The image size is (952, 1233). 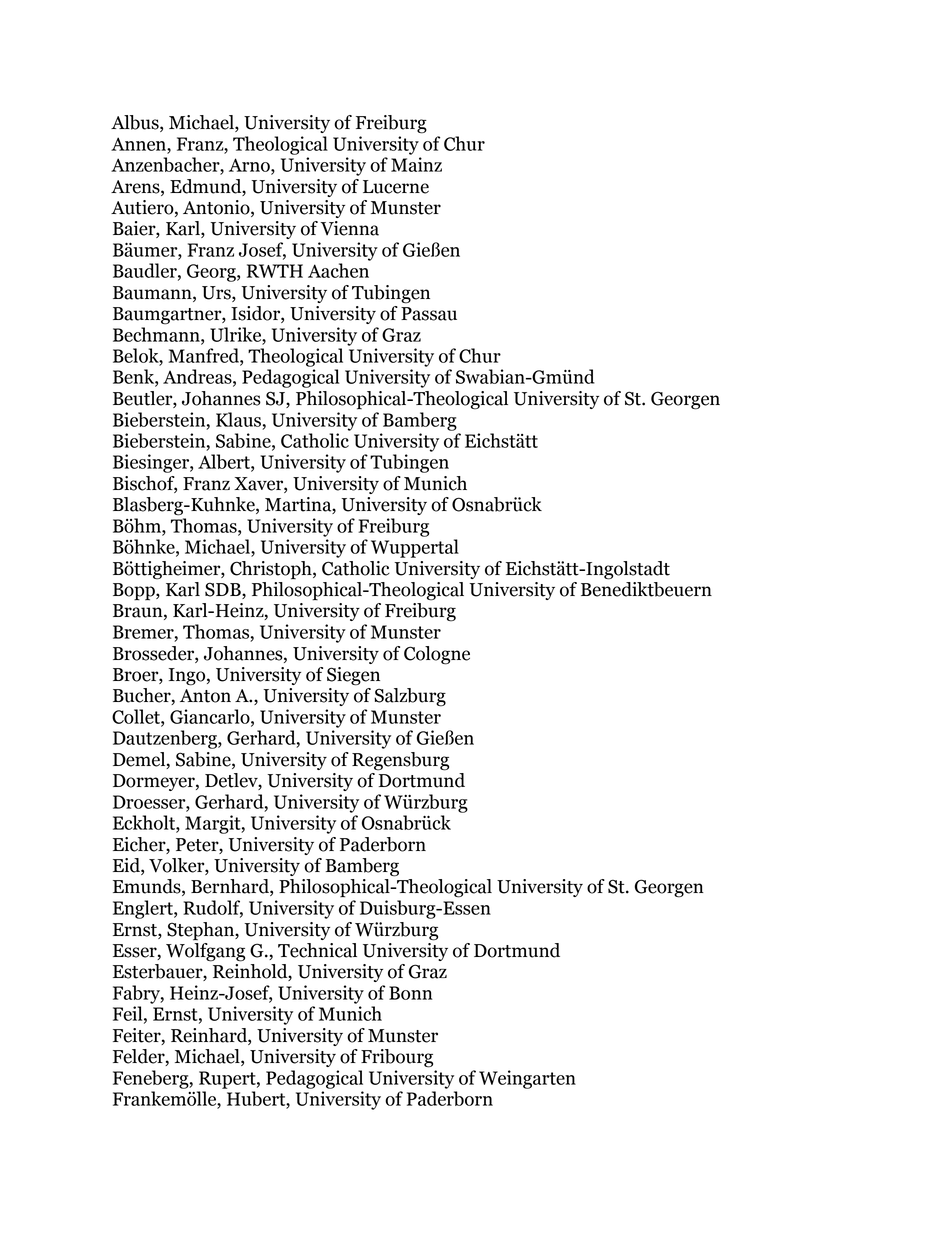 What do you see at coordinates (272, 570) in the screenshot?
I see `Christoph` at bounding box center [272, 570].
